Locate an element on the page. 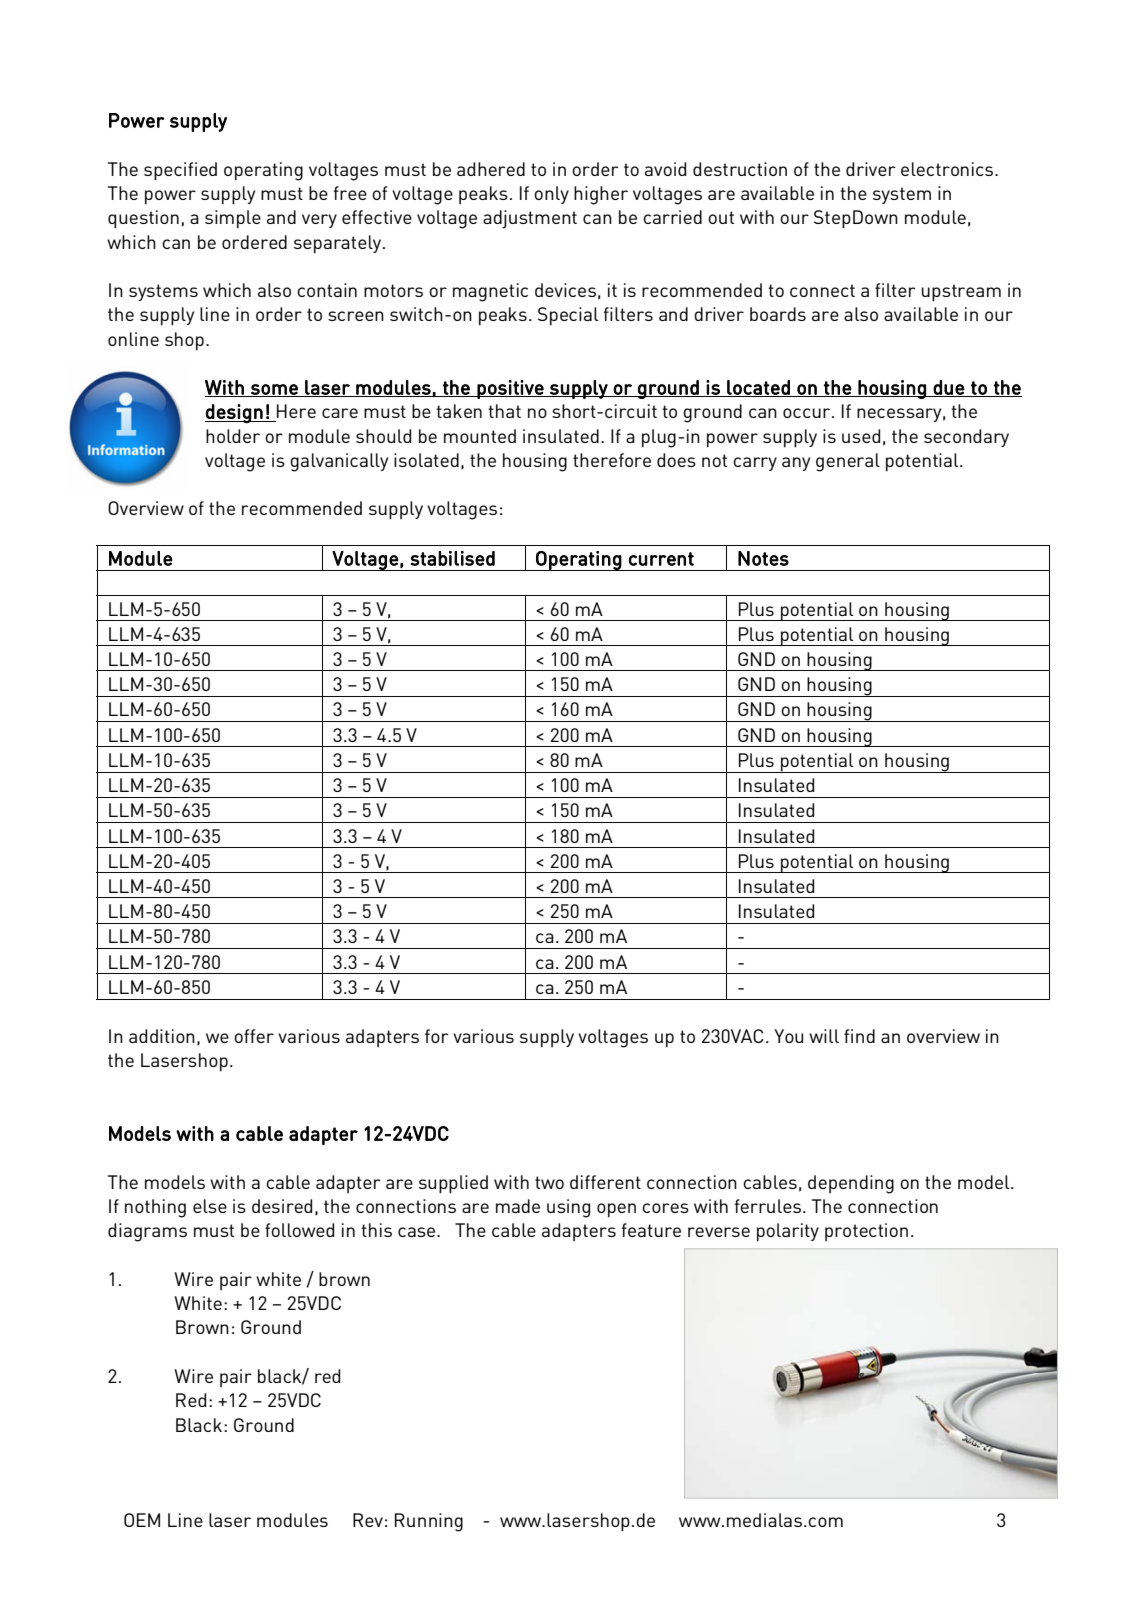  stabilised is located at coordinates (453, 558).
